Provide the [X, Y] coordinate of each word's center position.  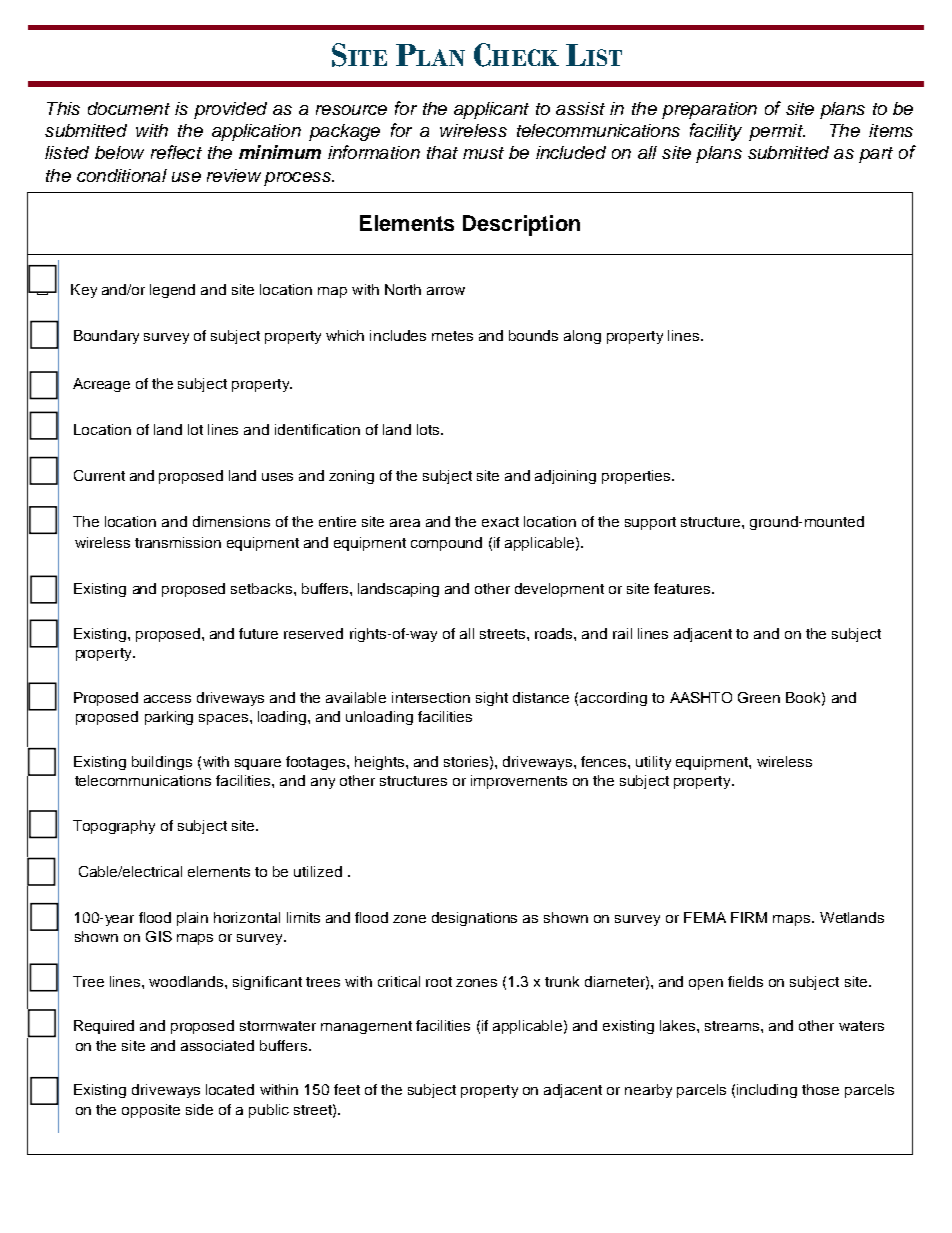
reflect [176, 152]
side [199, 1109]
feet [347, 1089]
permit [777, 132]
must [483, 153]
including [767, 1091]
